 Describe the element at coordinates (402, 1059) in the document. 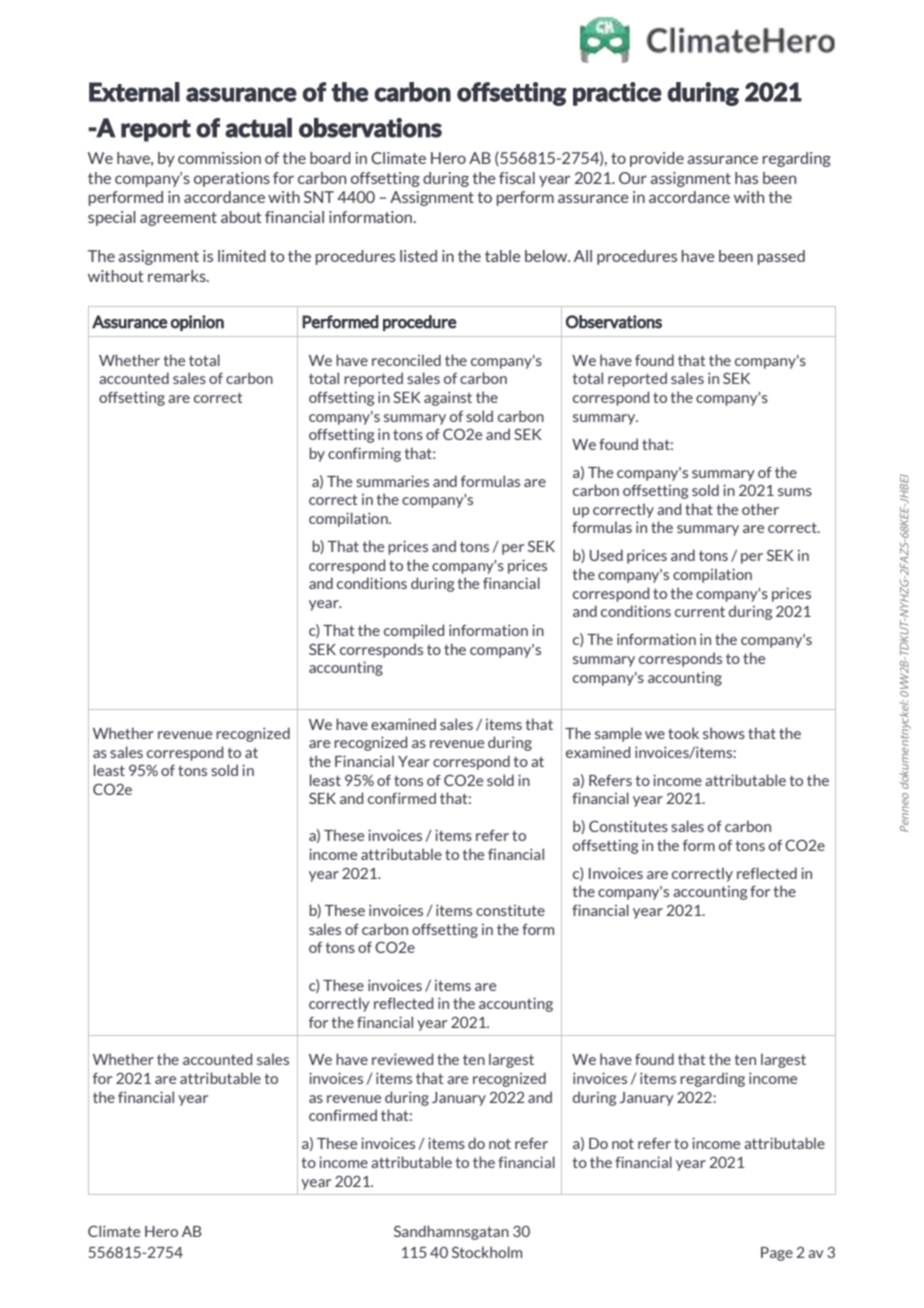

I see `reviewed` at that location.
